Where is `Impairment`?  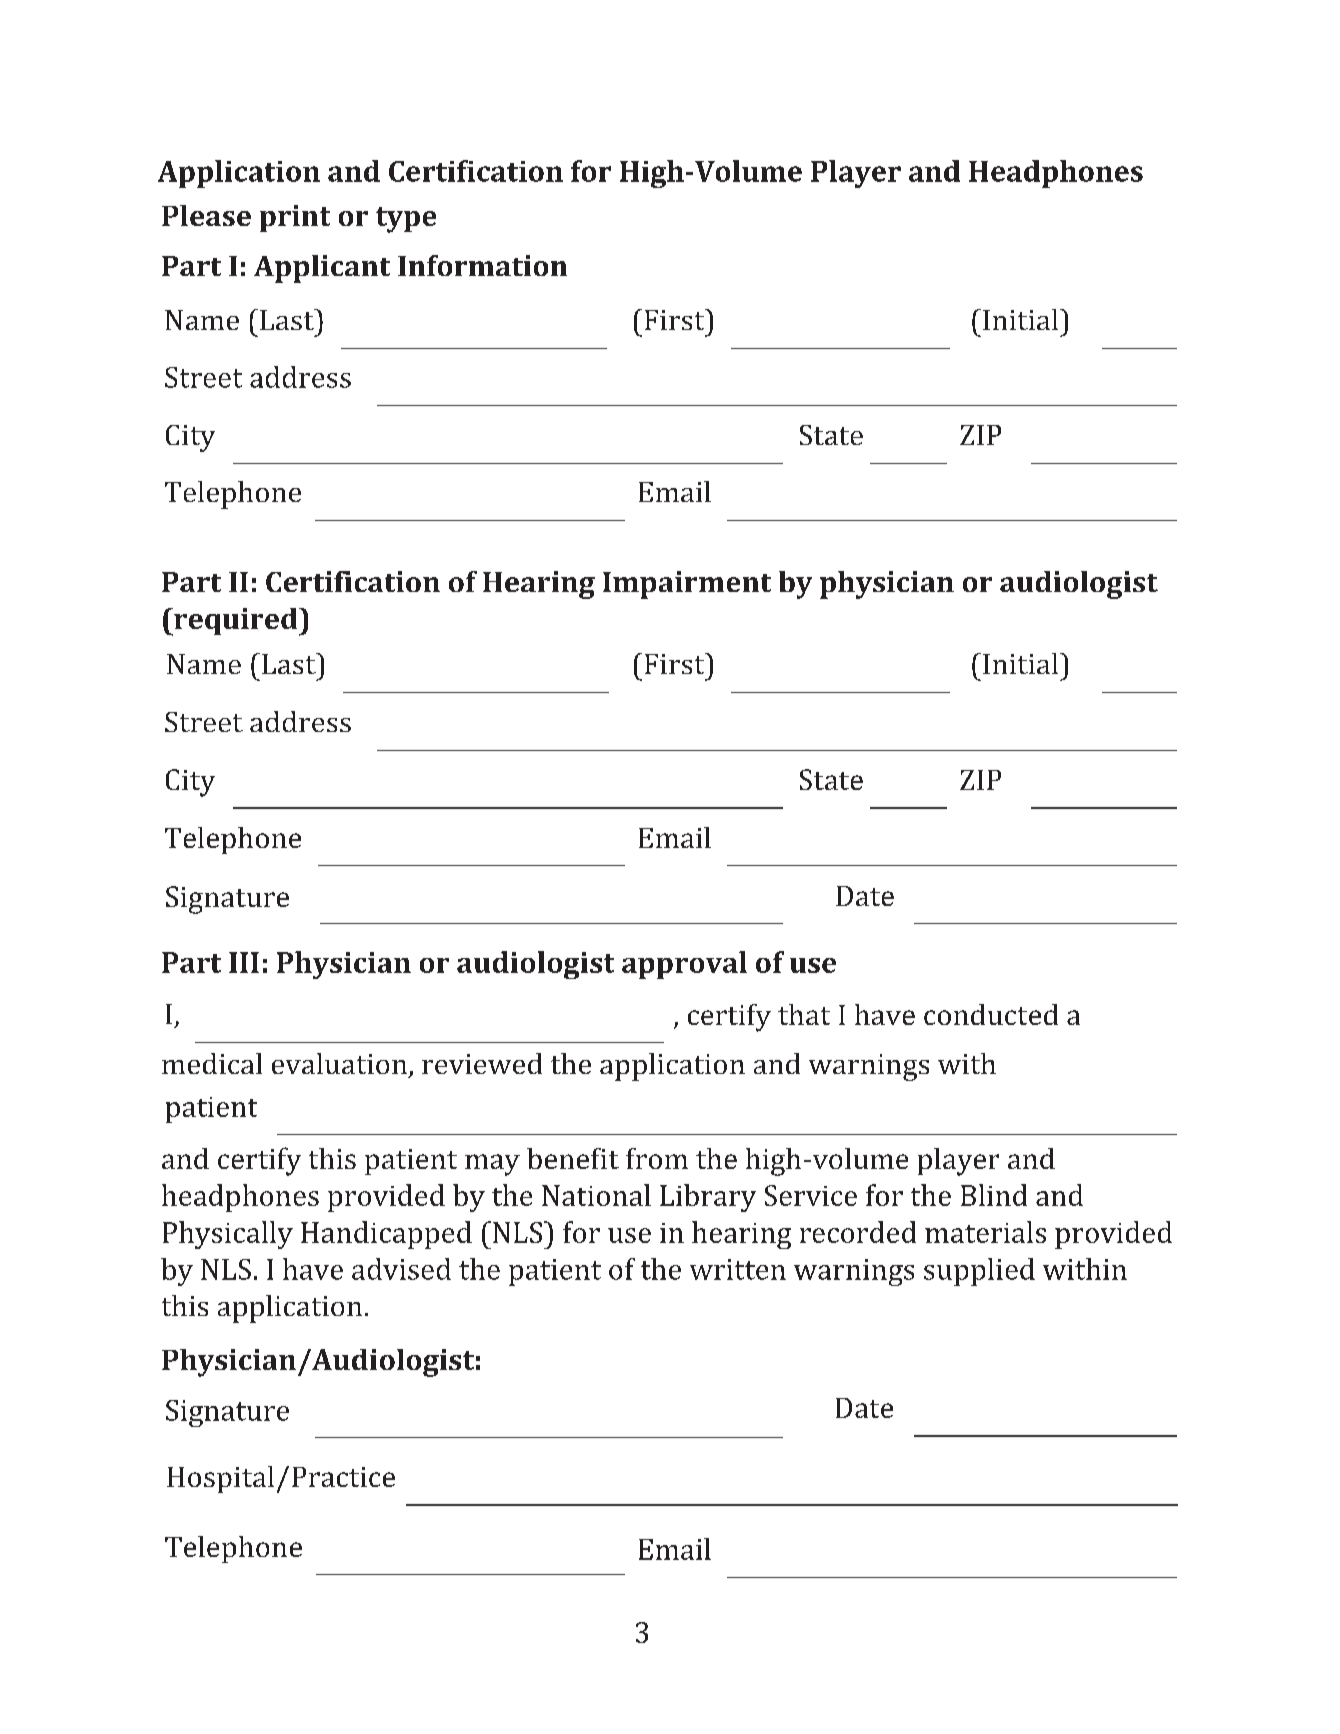
Impairment is located at coordinates (687, 585).
